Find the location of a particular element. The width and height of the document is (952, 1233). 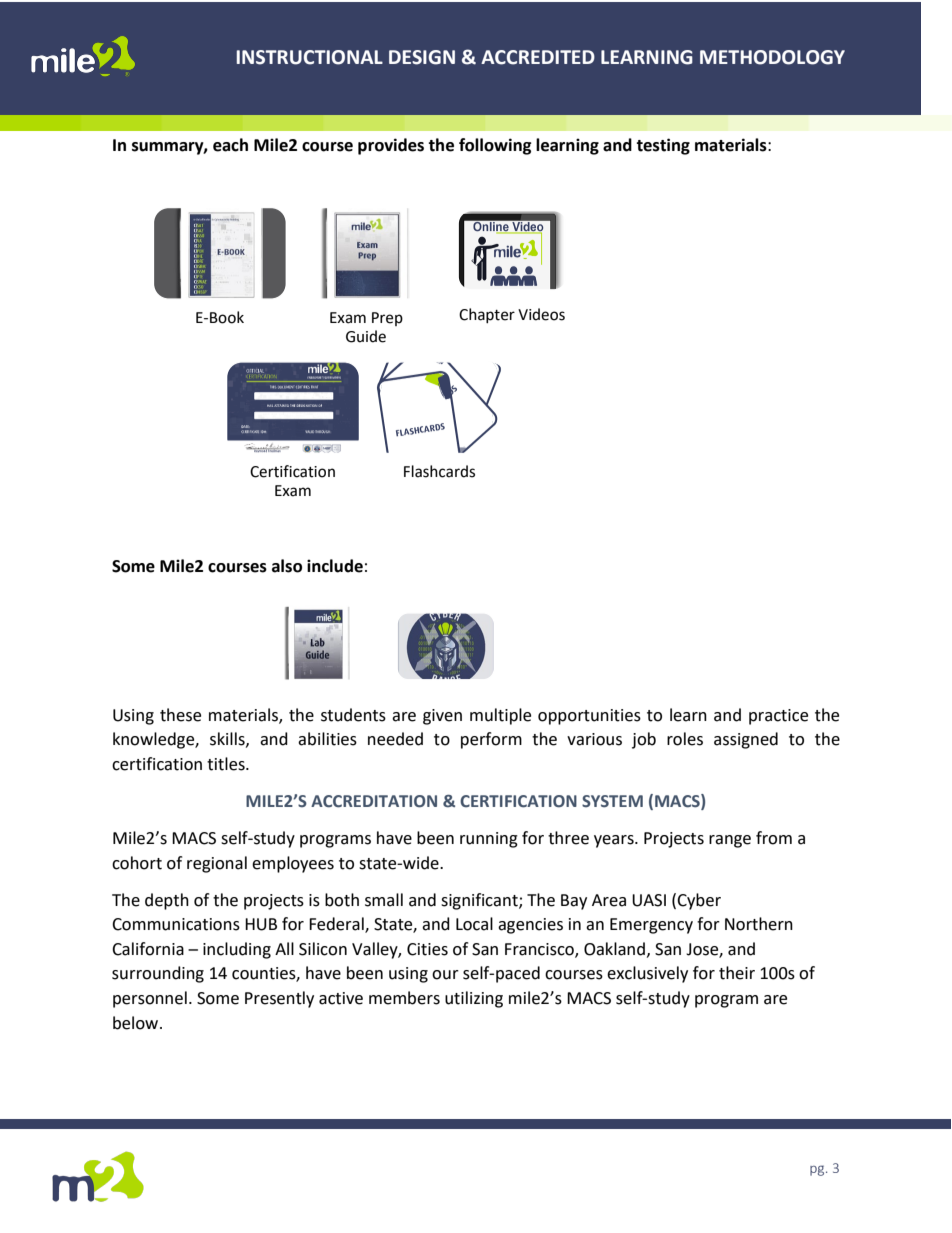

each is located at coordinates (230, 145).
